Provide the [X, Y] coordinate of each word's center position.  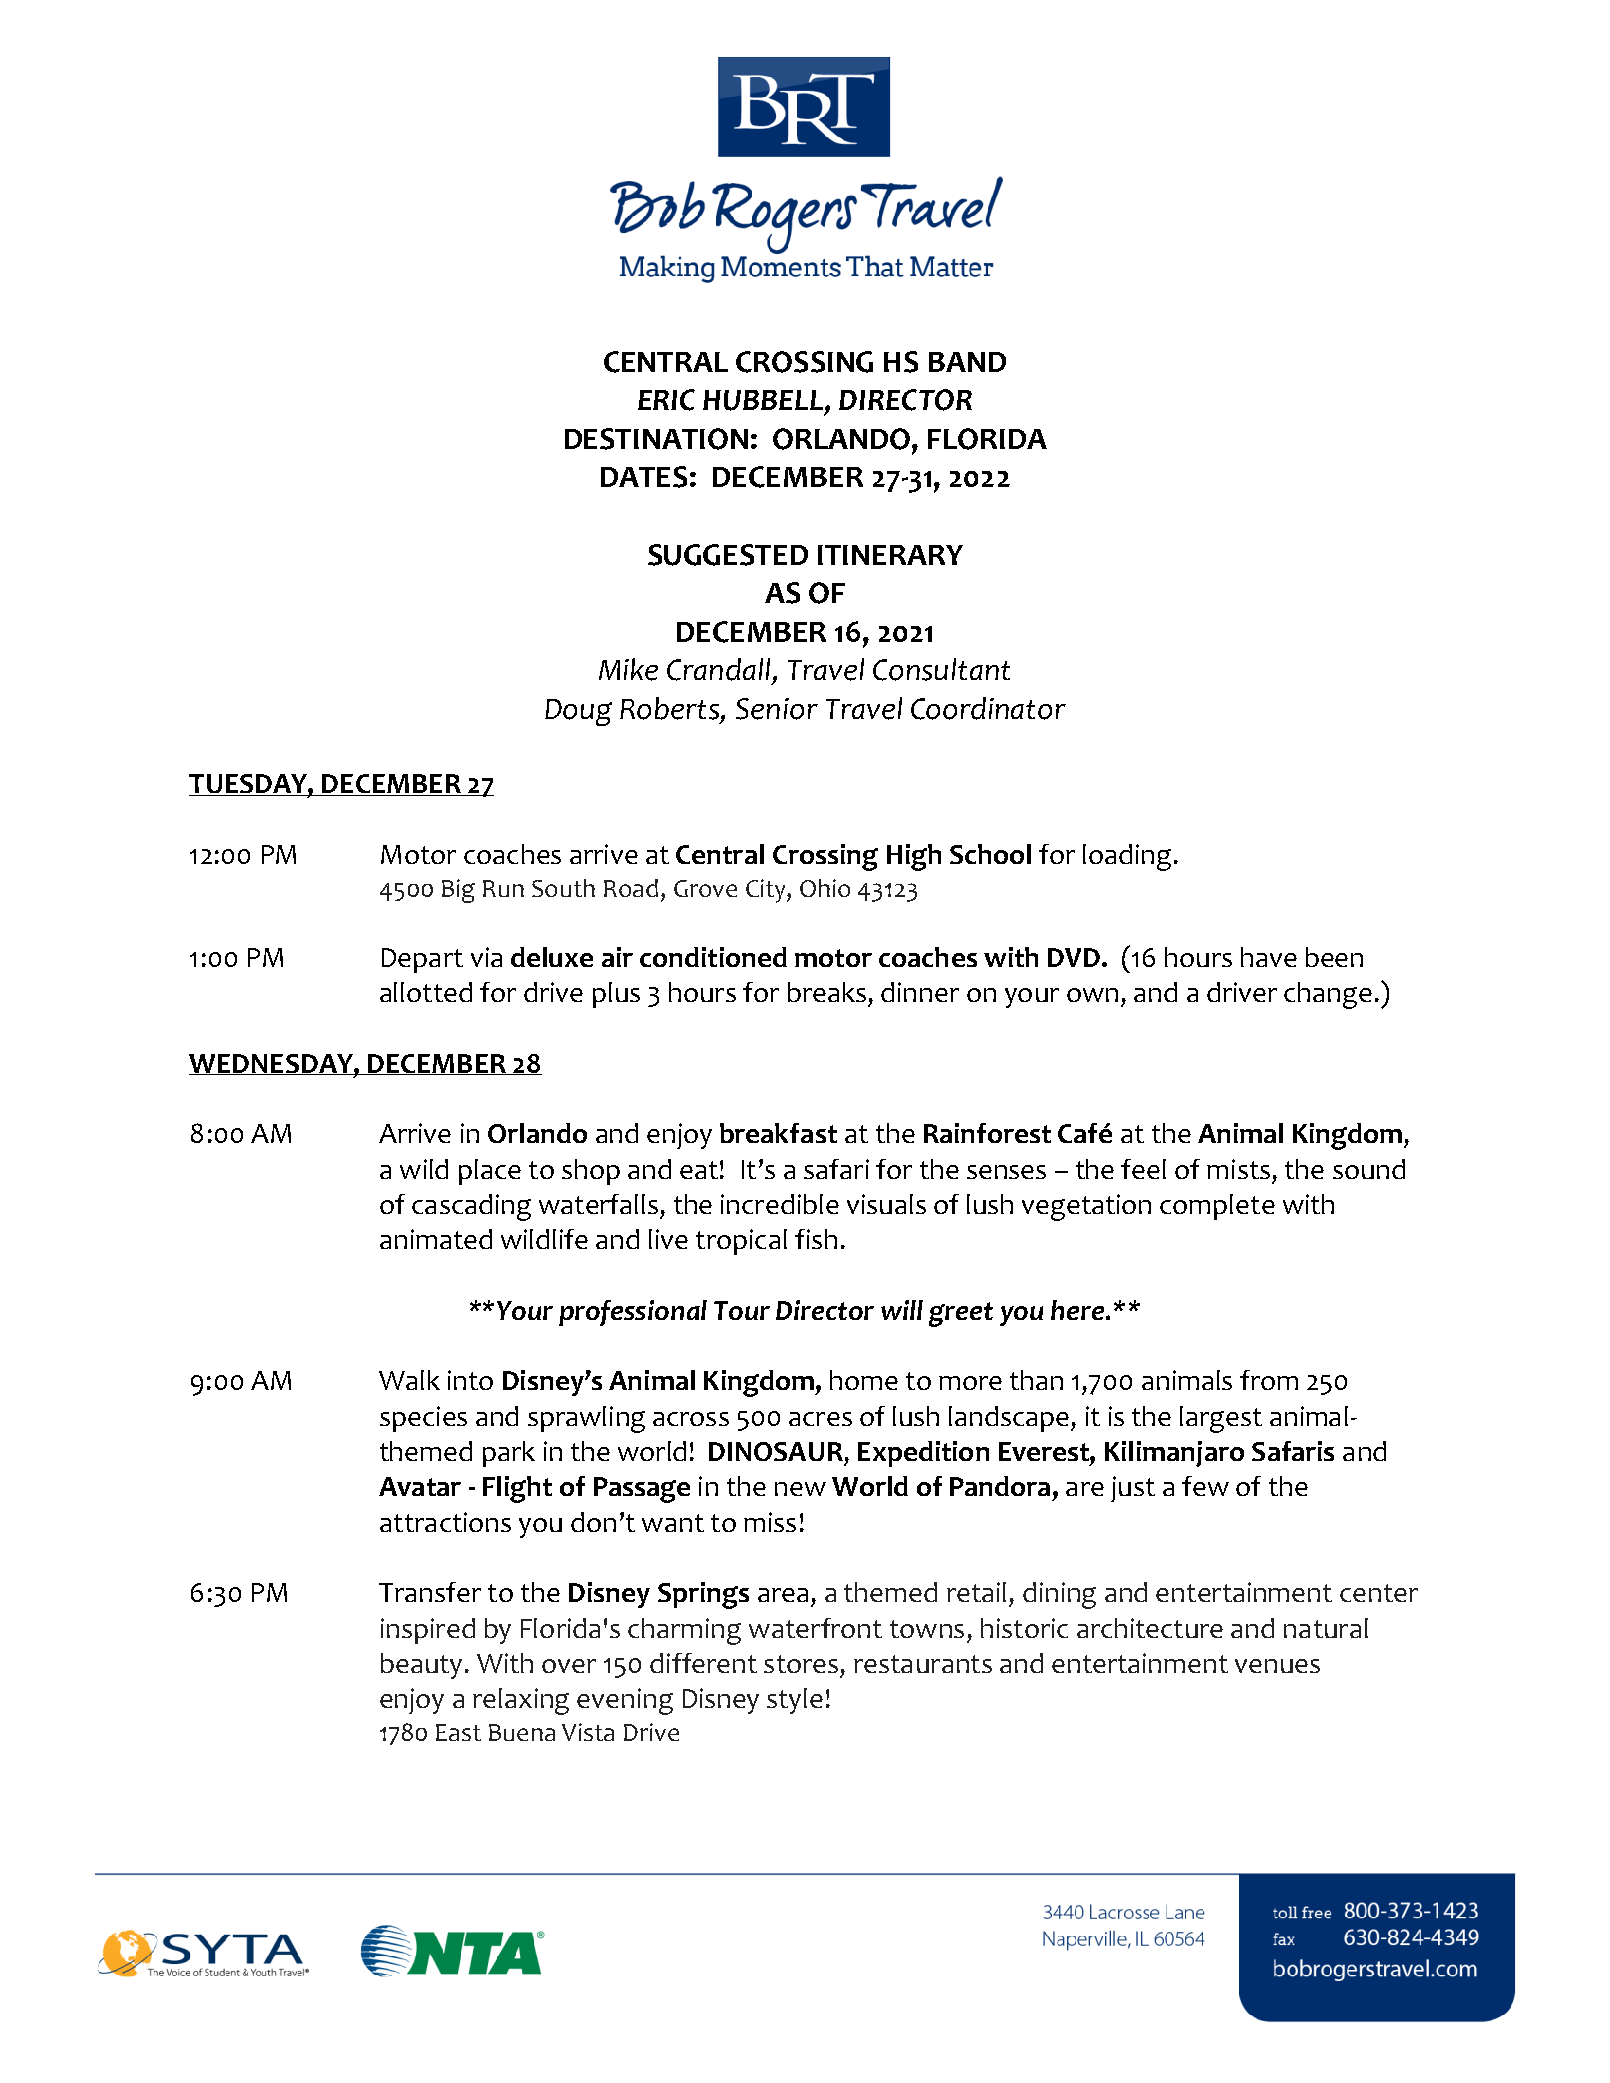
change [1328, 995]
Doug [578, 712]
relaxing [521, 1701]
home [864, 1380]
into [470, 1380]
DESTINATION [656, 439]
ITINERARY [890, 555]
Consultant [941, 669]
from [1269, 1380]
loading [1127, 857]
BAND [967, 362]
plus [616, 995]
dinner [920, 992]
